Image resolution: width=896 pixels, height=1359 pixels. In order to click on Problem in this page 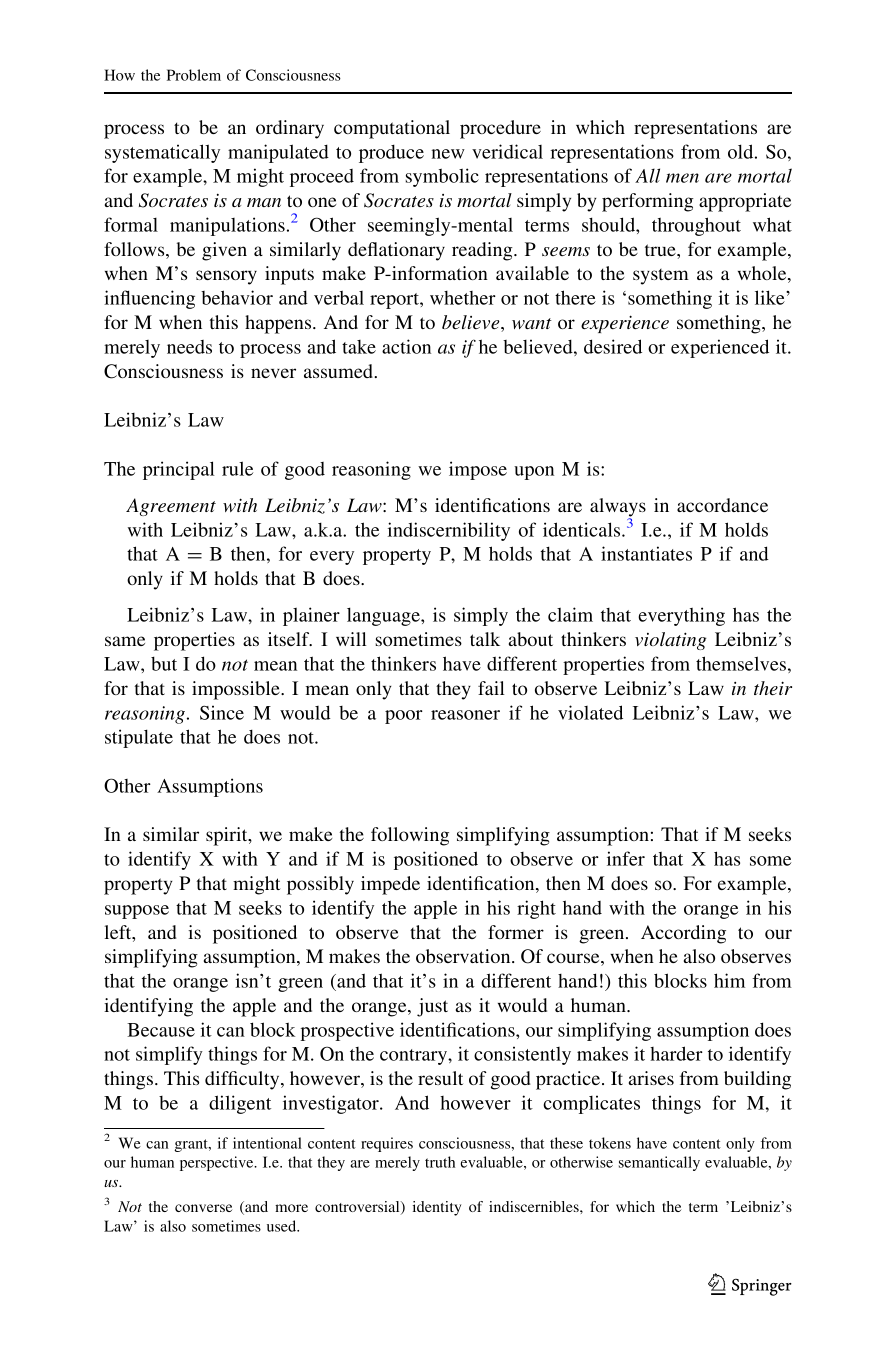, I will do `click(194, 75)`.
